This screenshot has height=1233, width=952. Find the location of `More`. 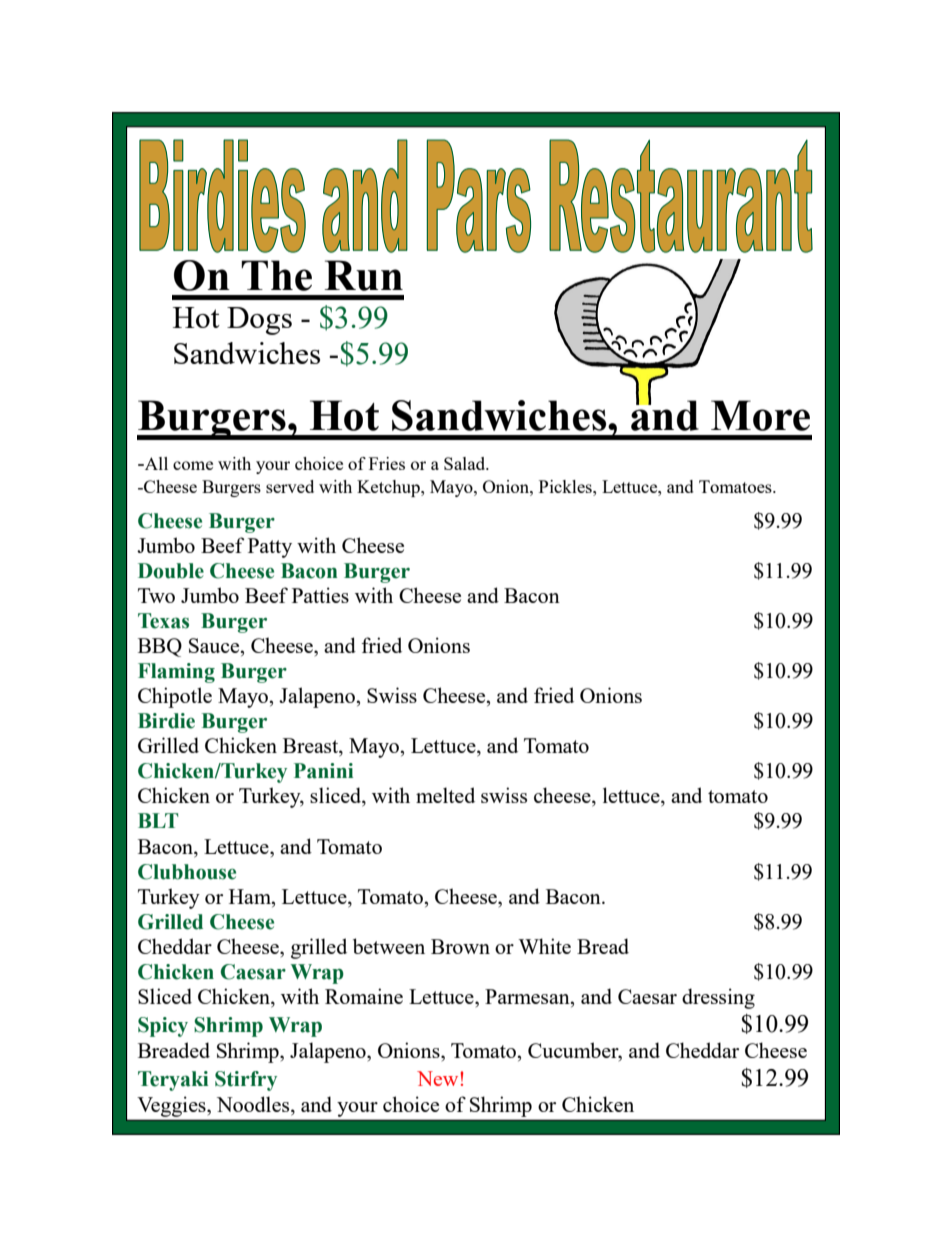

More is located at coordinates (760, 415).
